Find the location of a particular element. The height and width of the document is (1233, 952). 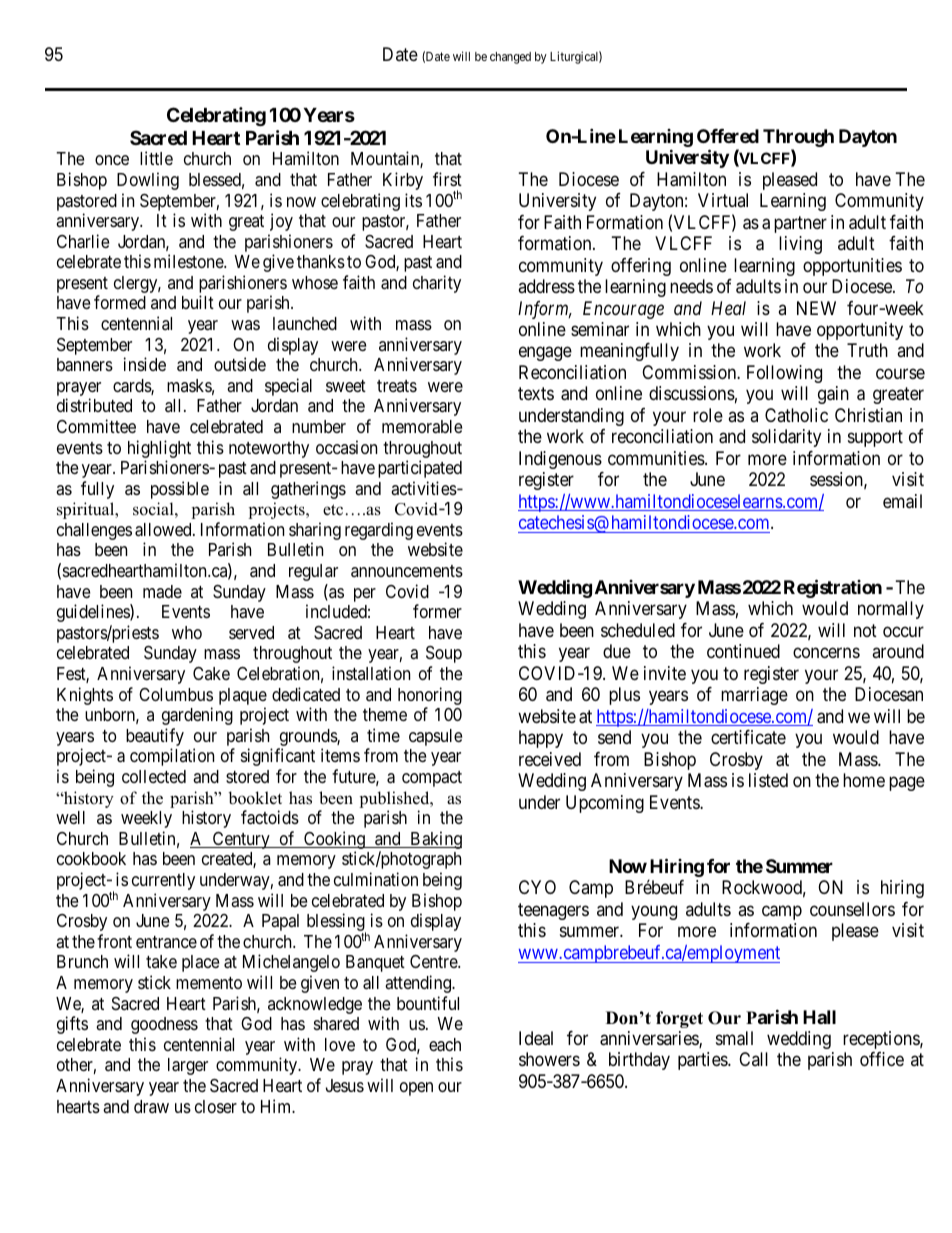

larger is located at coordinates (188, 1066).
